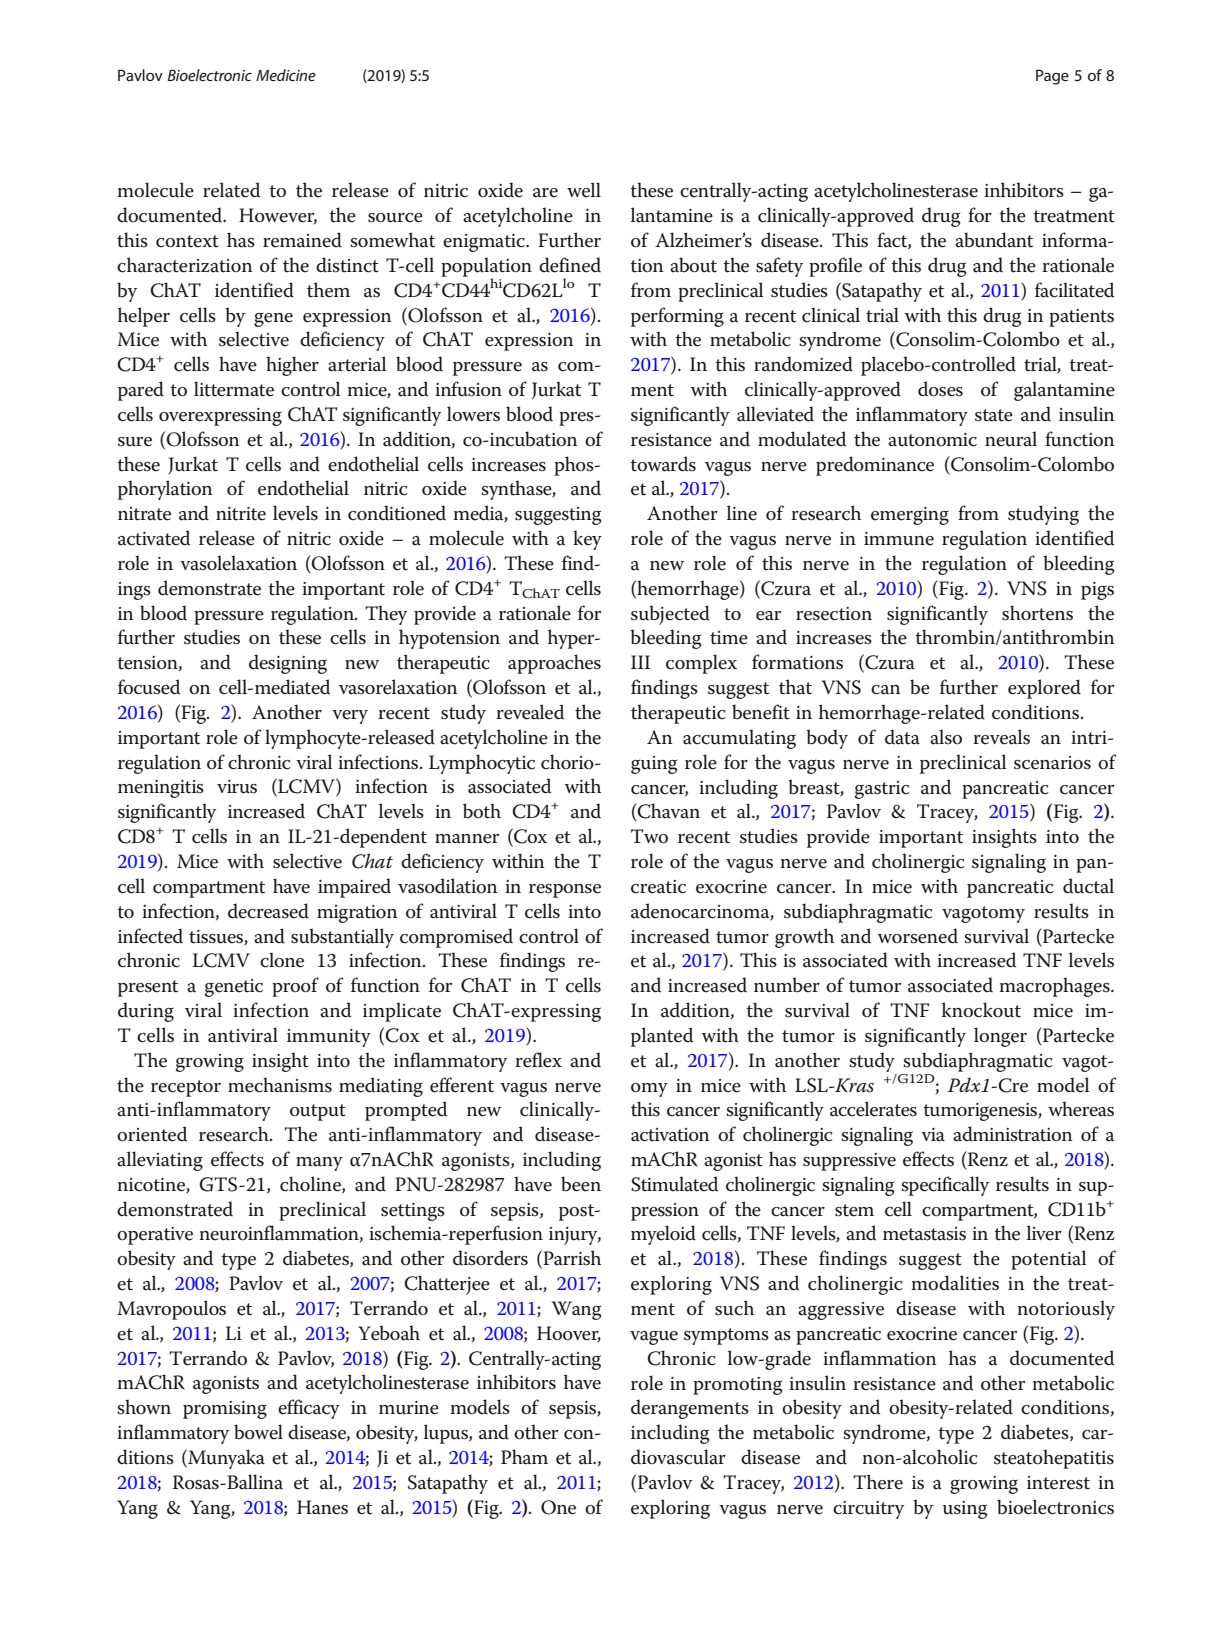 The width and height of the document is (1232, 1637). I want to click on reveals, so click(1001, 737).
